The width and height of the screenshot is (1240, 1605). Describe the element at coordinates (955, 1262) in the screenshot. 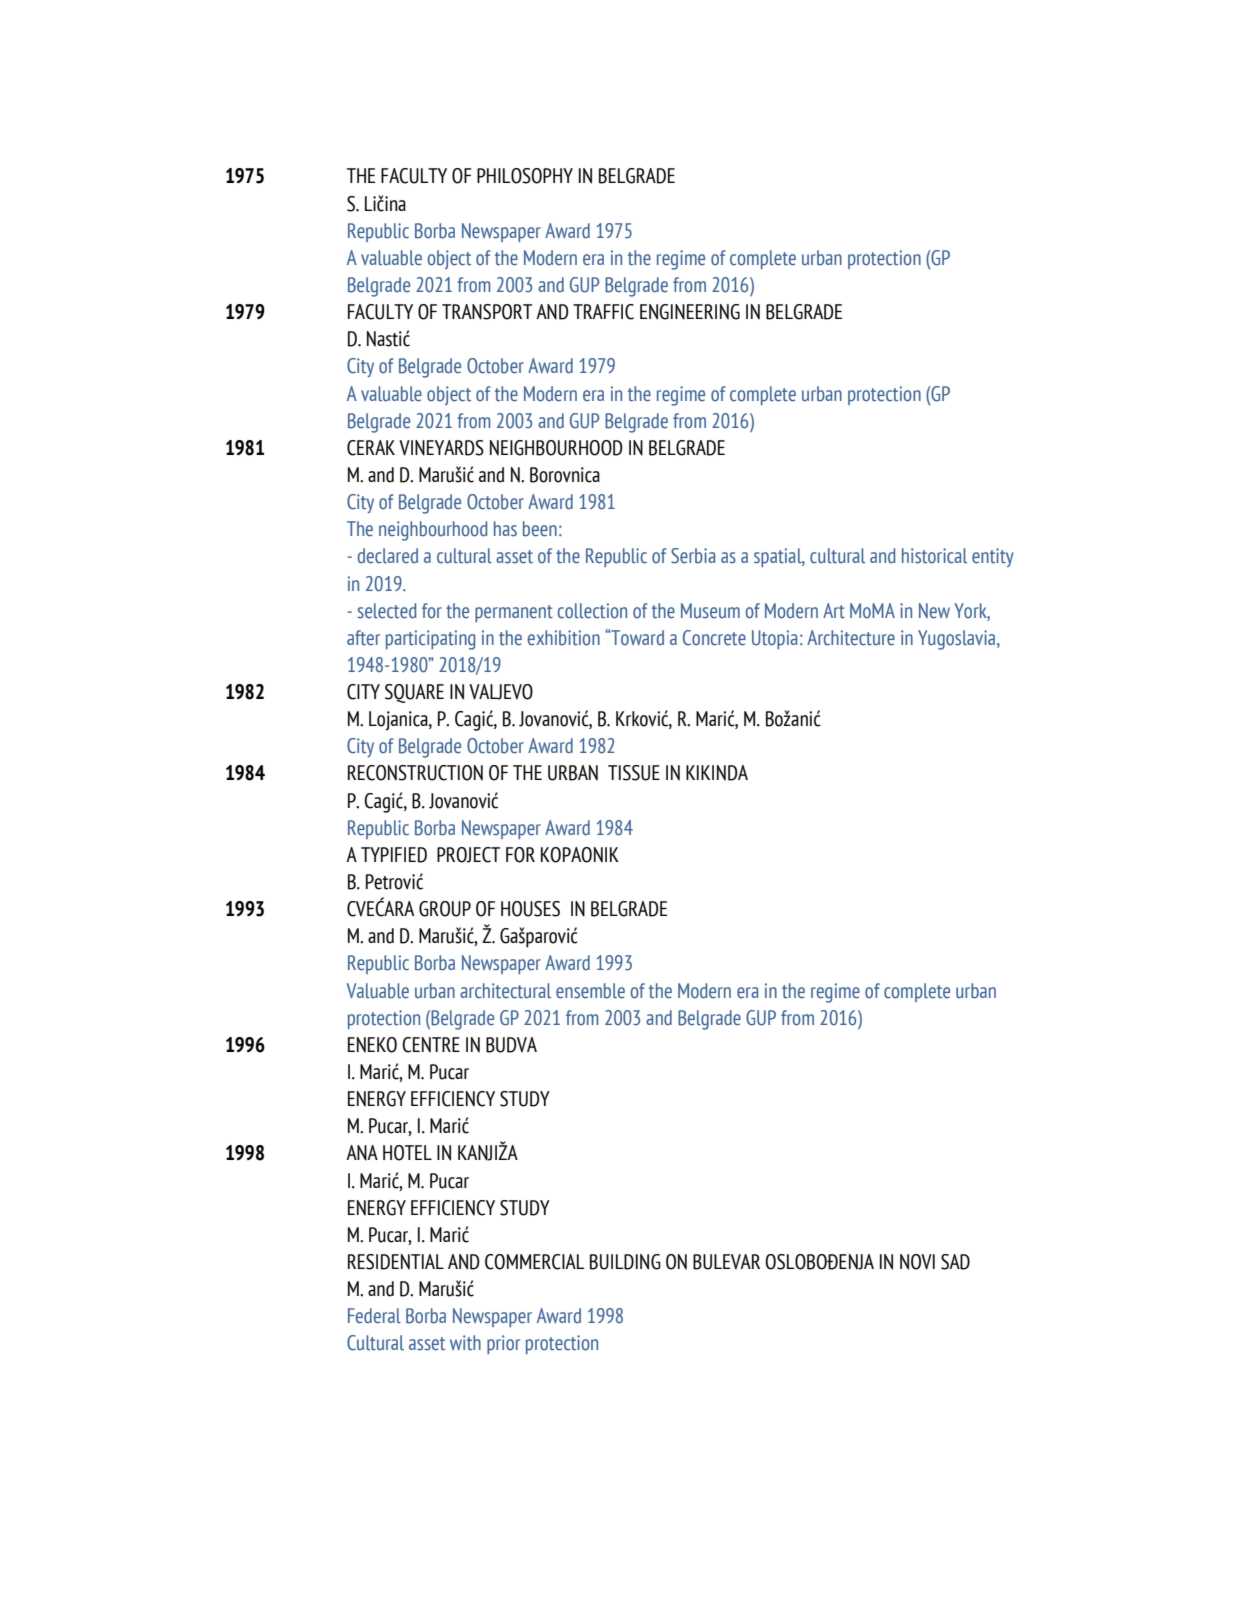

I see `SAD` at that location.
